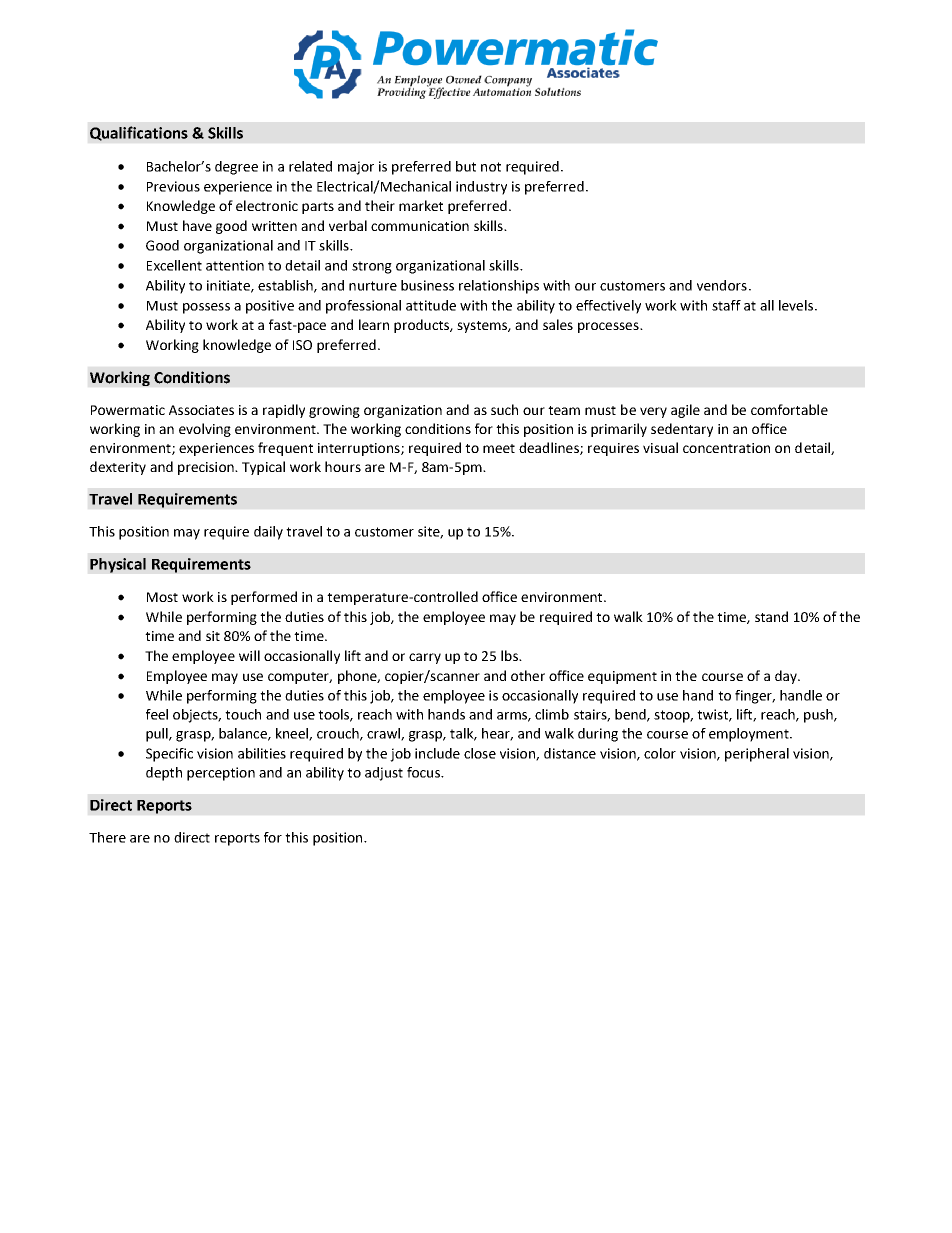  What do you see at coordinates (236, 168) in the screenshot?
I see `degree` at bounding box center [236, 168].
